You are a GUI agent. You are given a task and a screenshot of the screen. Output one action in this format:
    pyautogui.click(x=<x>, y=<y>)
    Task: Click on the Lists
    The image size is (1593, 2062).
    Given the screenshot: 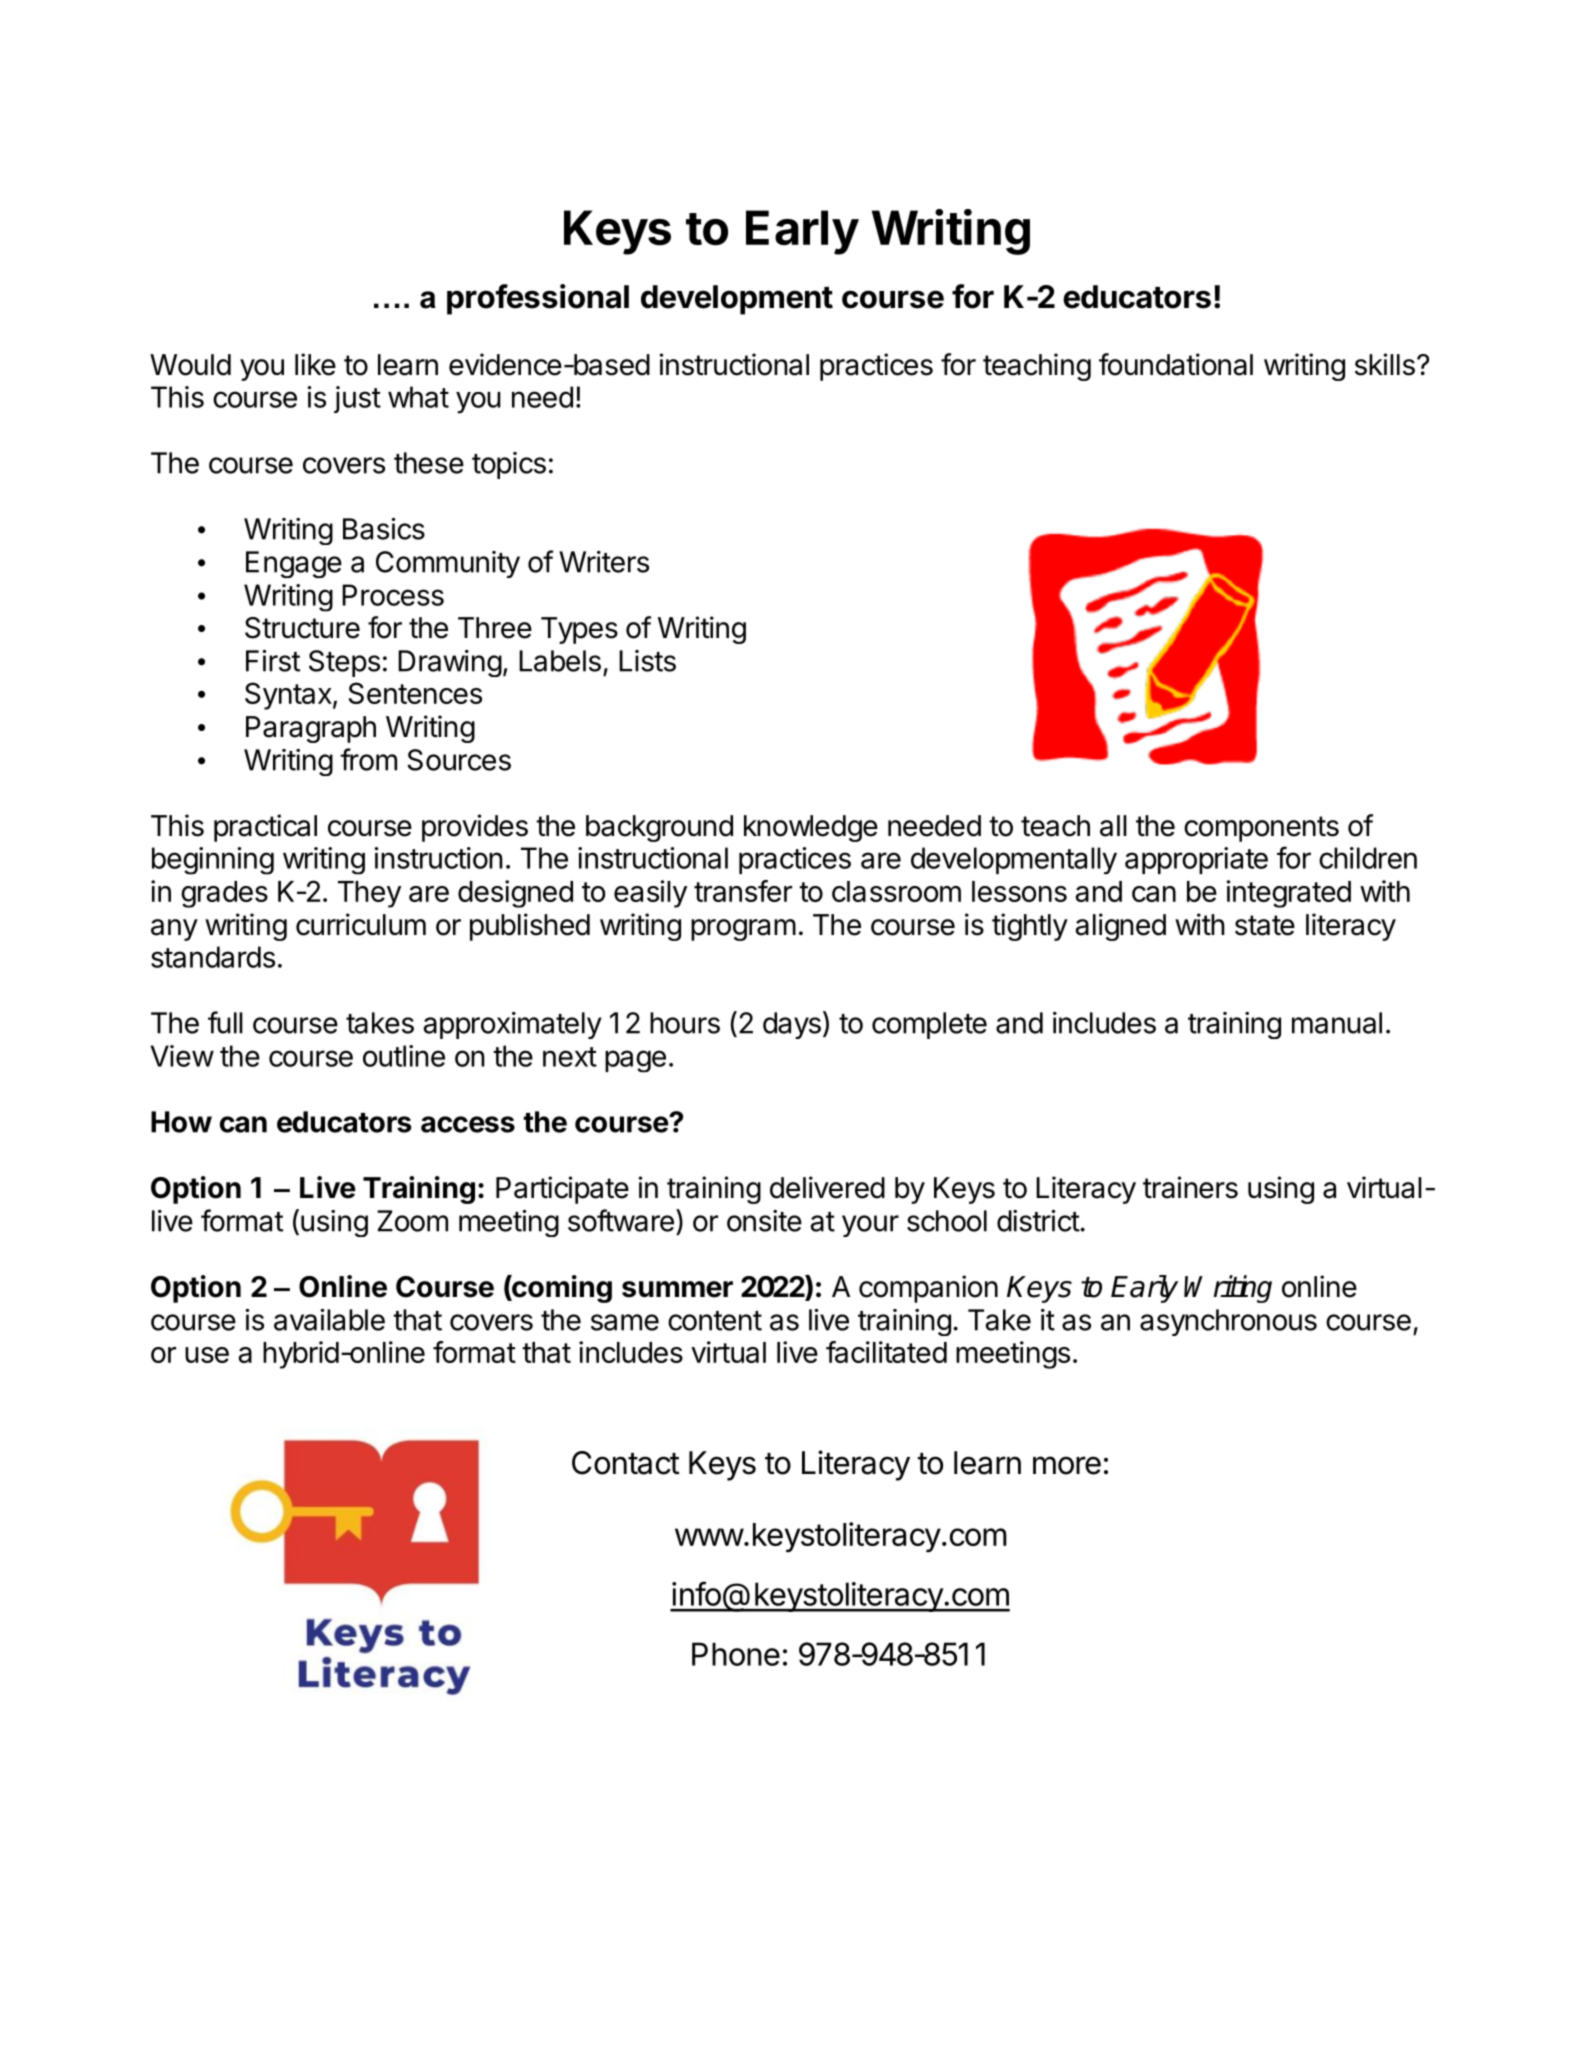 What is the action you would take?
    pyautogui.click(x=647, y=661)
